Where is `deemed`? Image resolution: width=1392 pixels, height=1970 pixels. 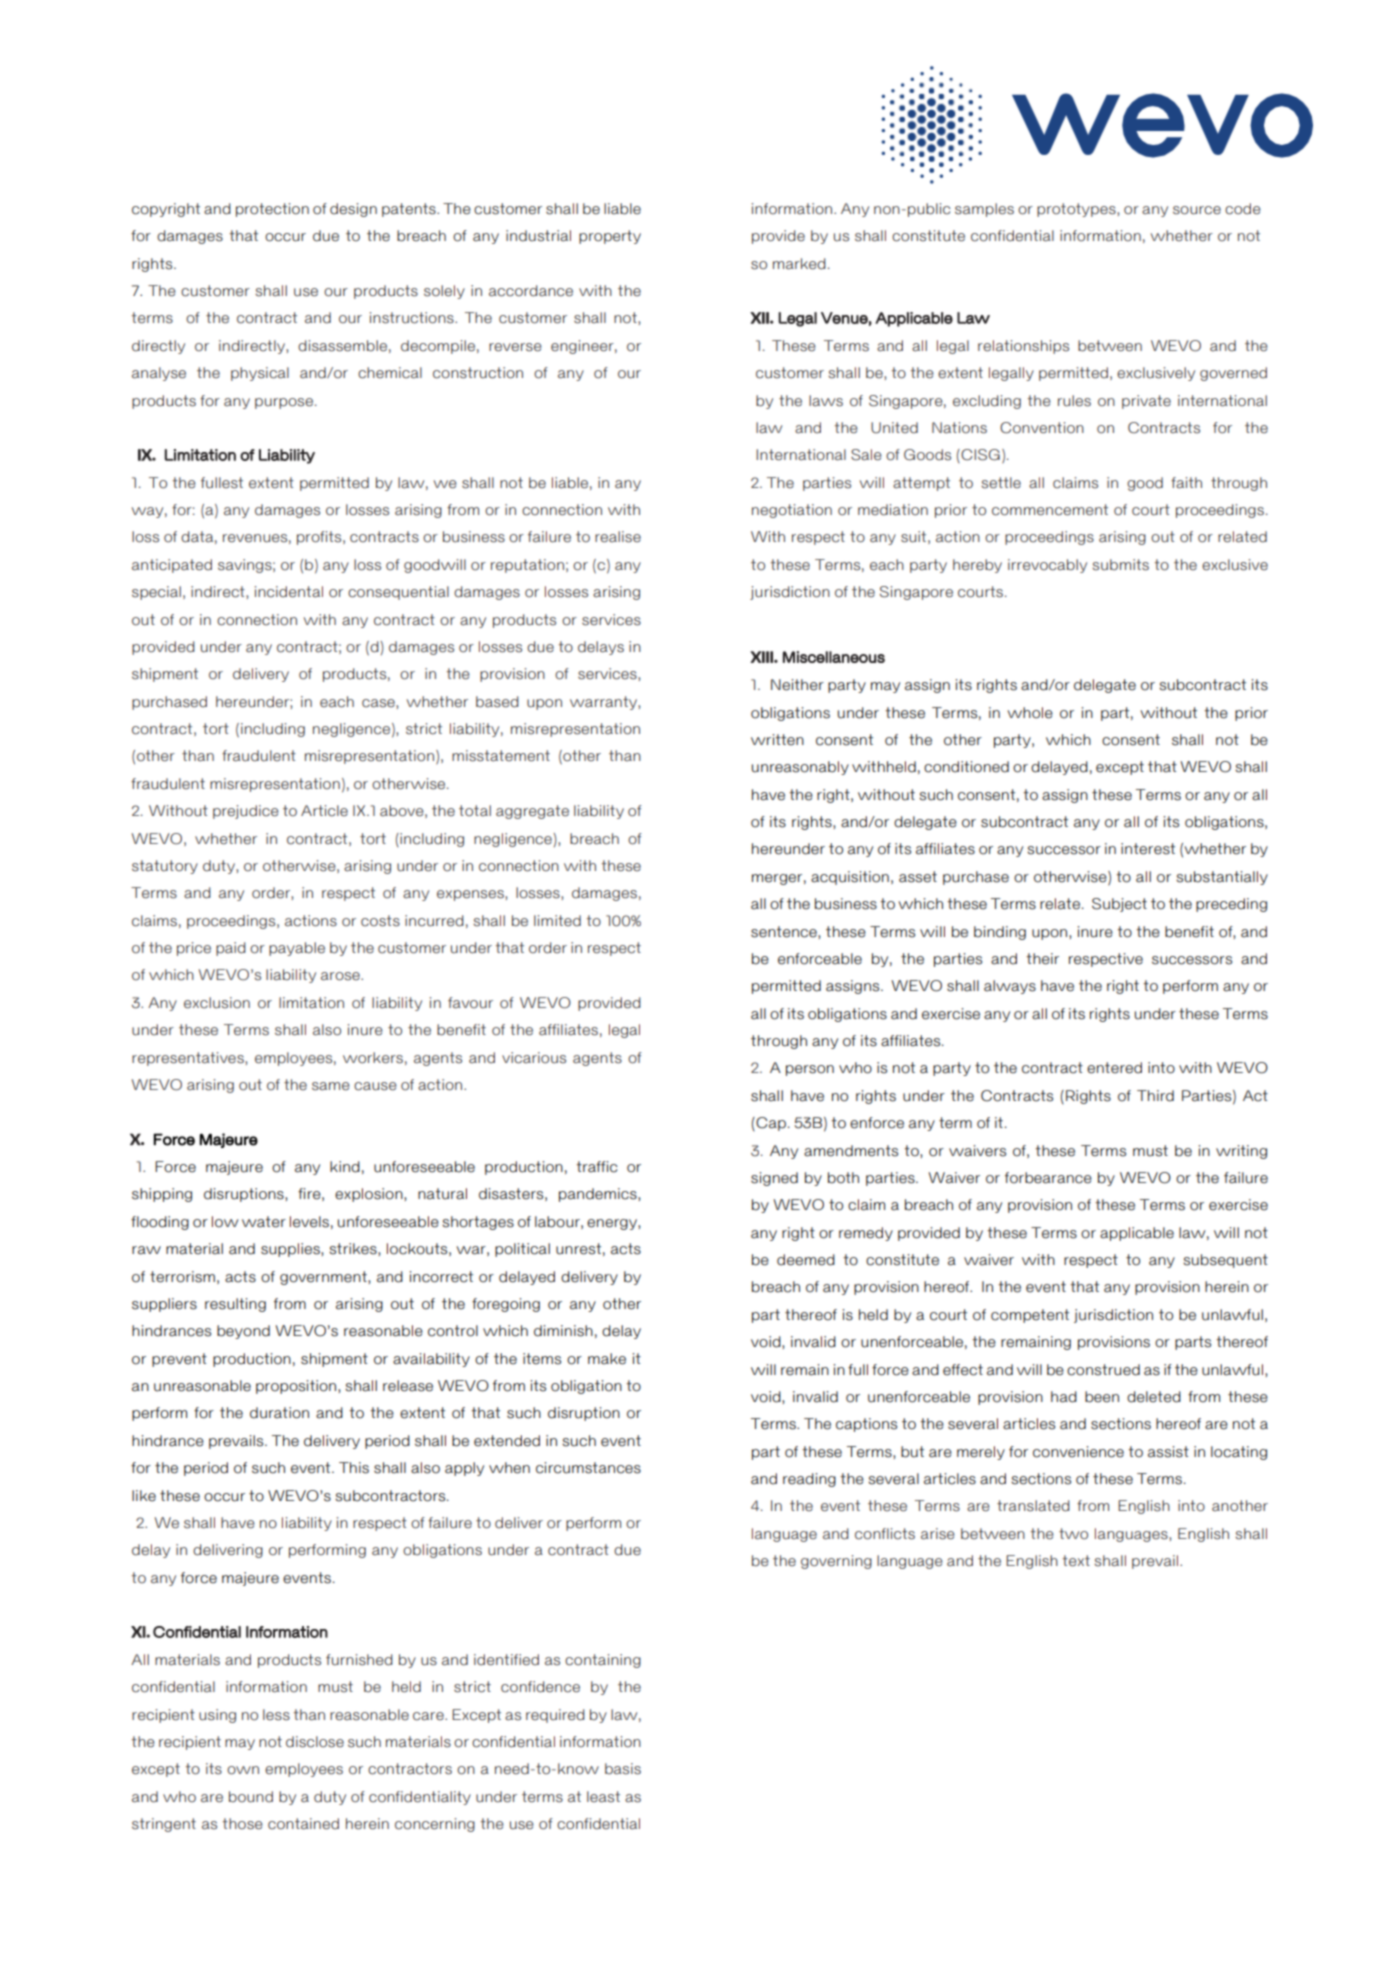
deemed is located at coordinates (806, 1260).
